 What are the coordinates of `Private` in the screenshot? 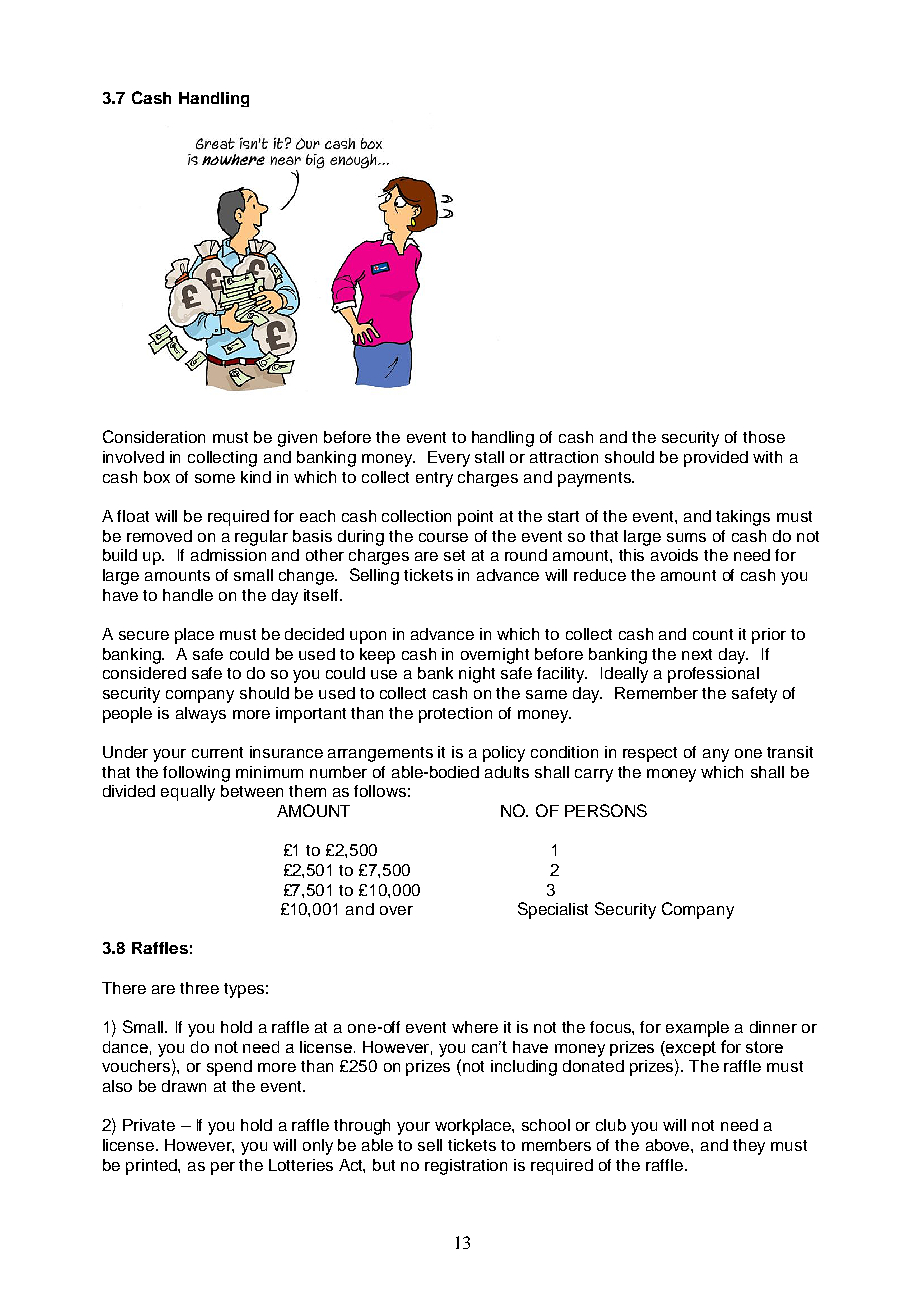 It's located at (149, 1125).
